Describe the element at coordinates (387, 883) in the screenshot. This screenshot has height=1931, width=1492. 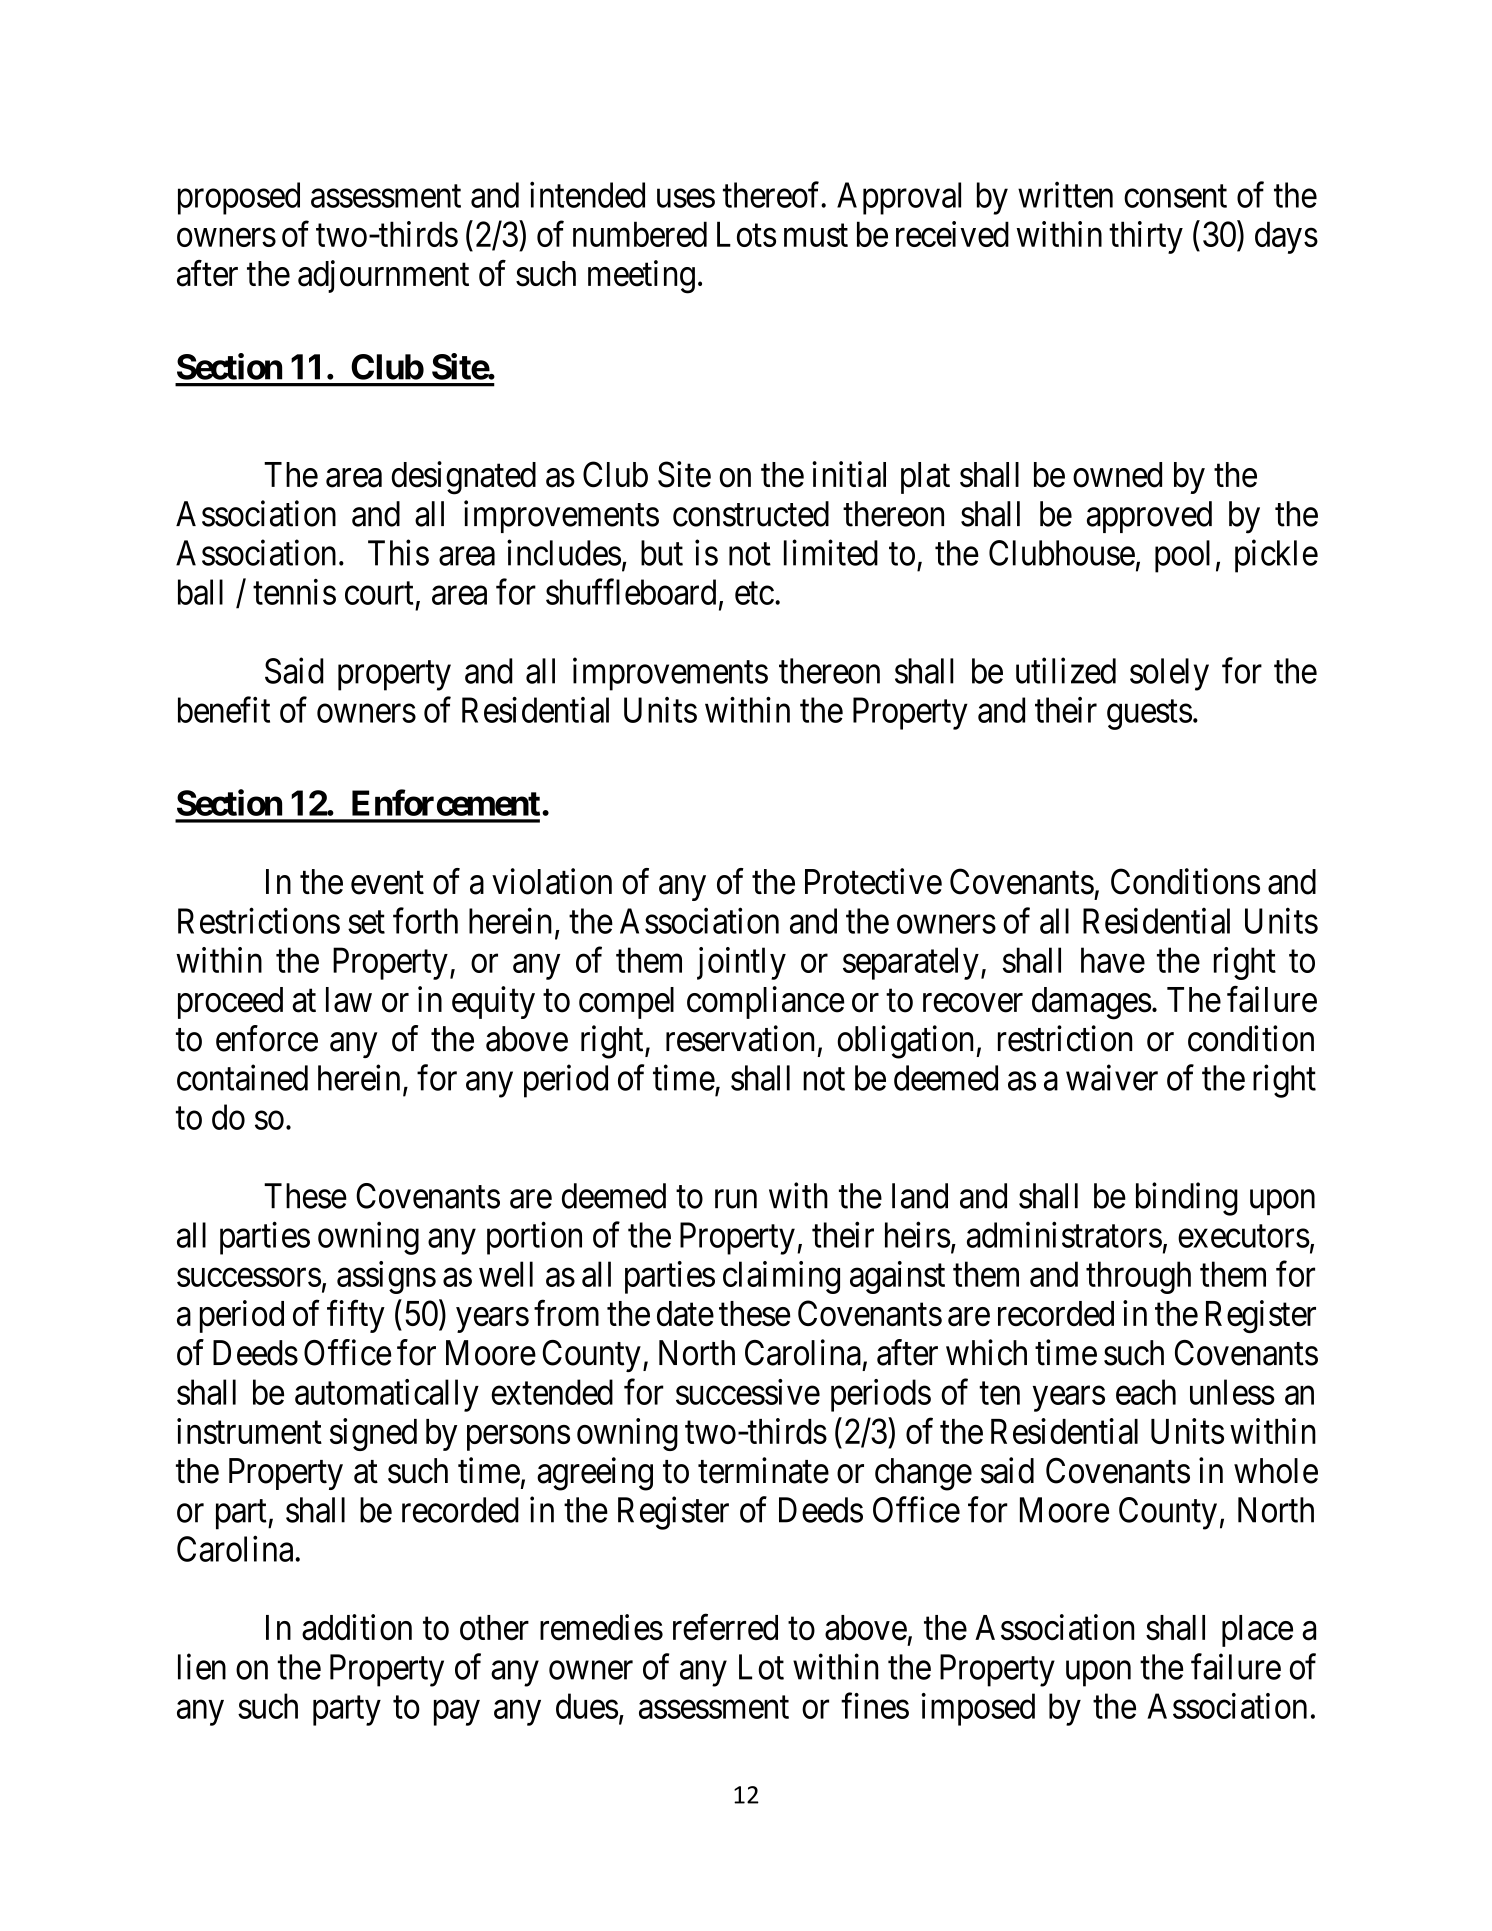
I see `event` at that location.
